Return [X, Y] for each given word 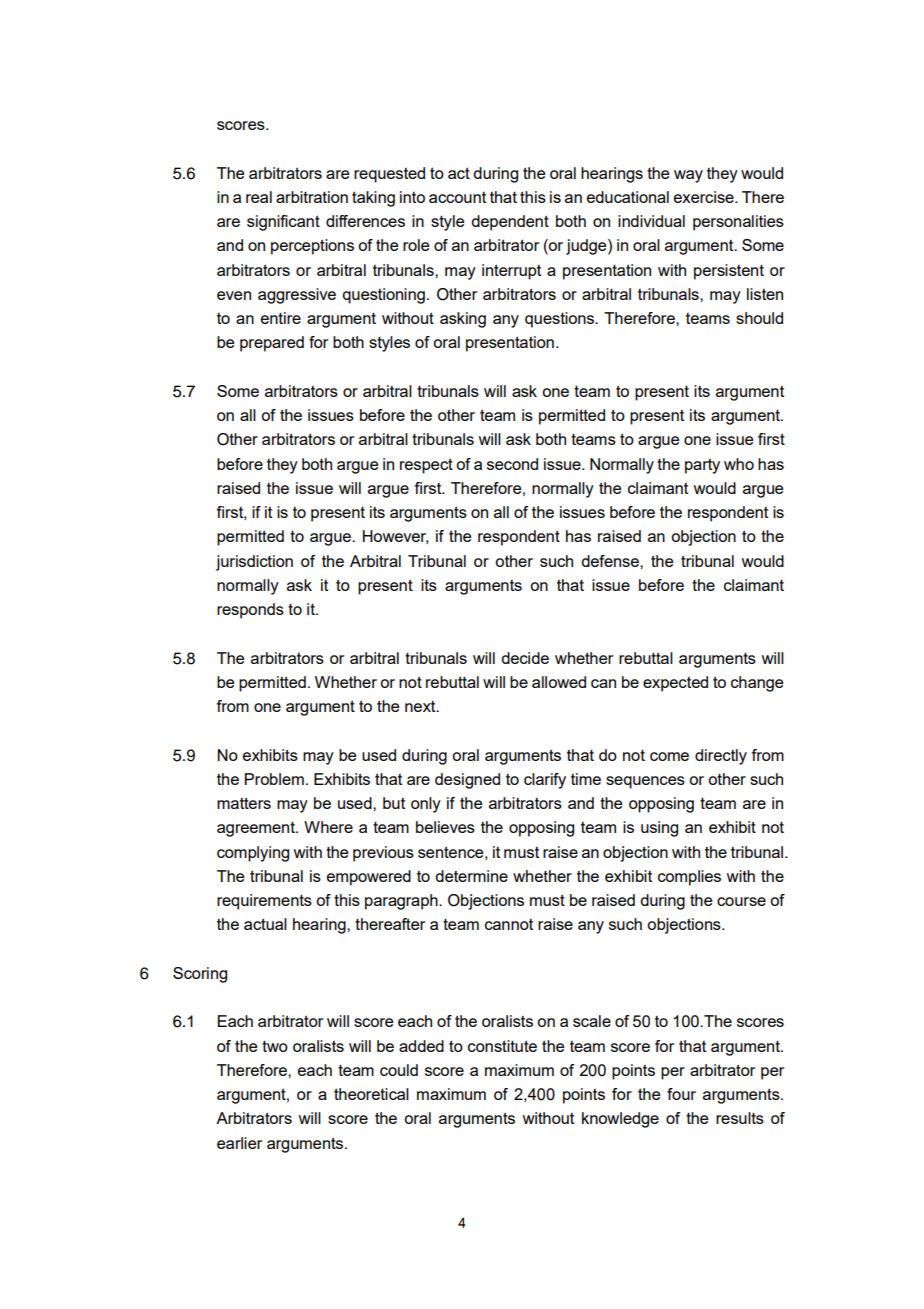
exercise [705, 197]
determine [471, 876]
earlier [239, 1143]
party [702, 466]
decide [525, 658]
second [512, 464]
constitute [502, 1046]
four [681, 1094]
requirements [264, 902]
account [457, 197]
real [259, 197]
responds [250, 611]
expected [675, 684]
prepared [272, 344]
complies [689, 878]
